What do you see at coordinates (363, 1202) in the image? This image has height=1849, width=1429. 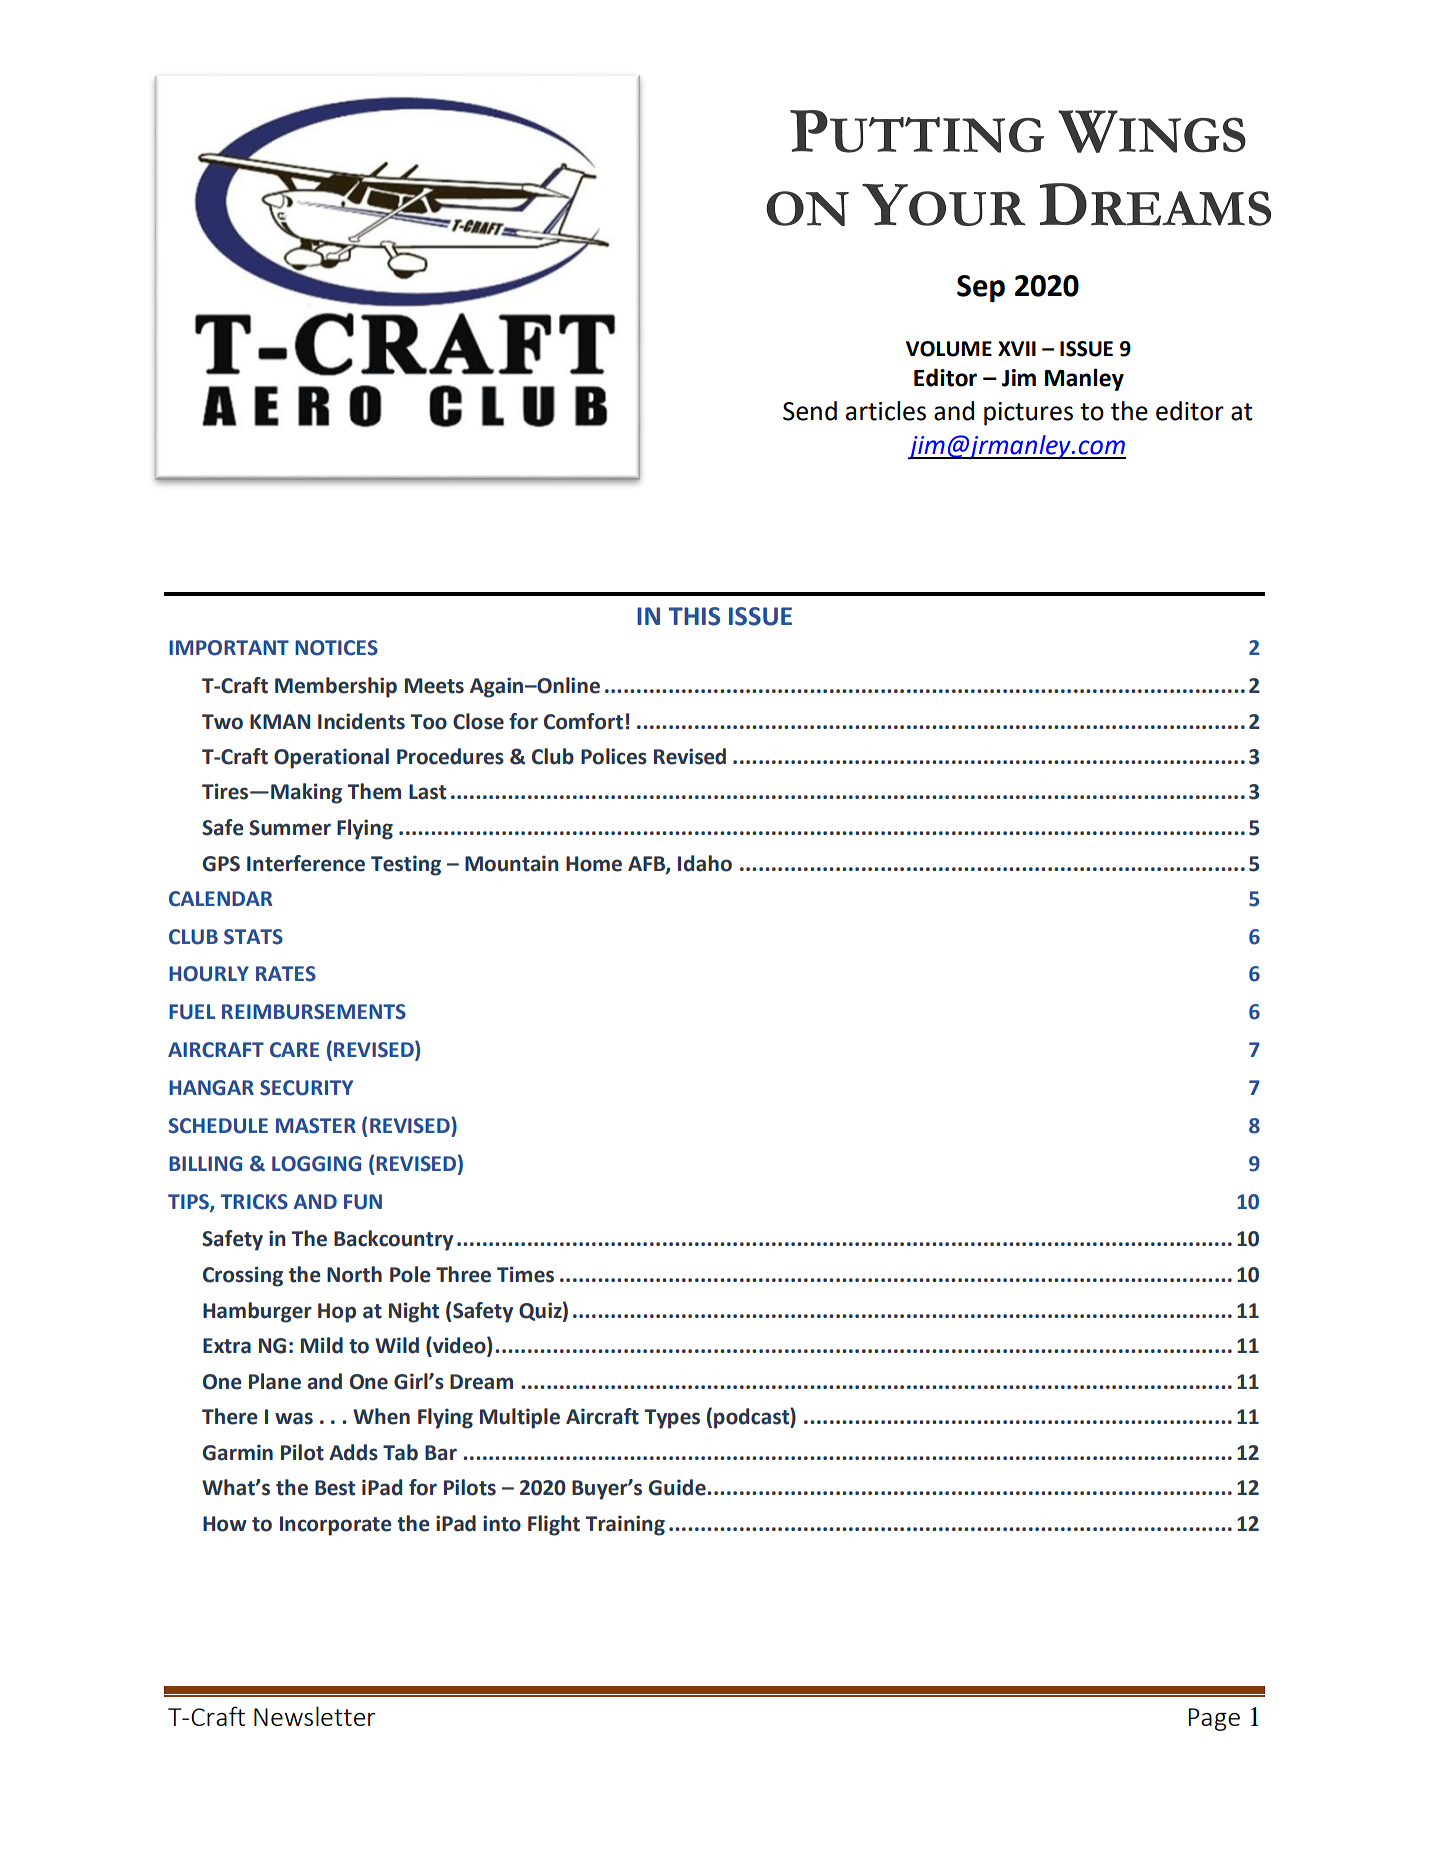 I see `FUN` at bounding box center [363, 1202].
